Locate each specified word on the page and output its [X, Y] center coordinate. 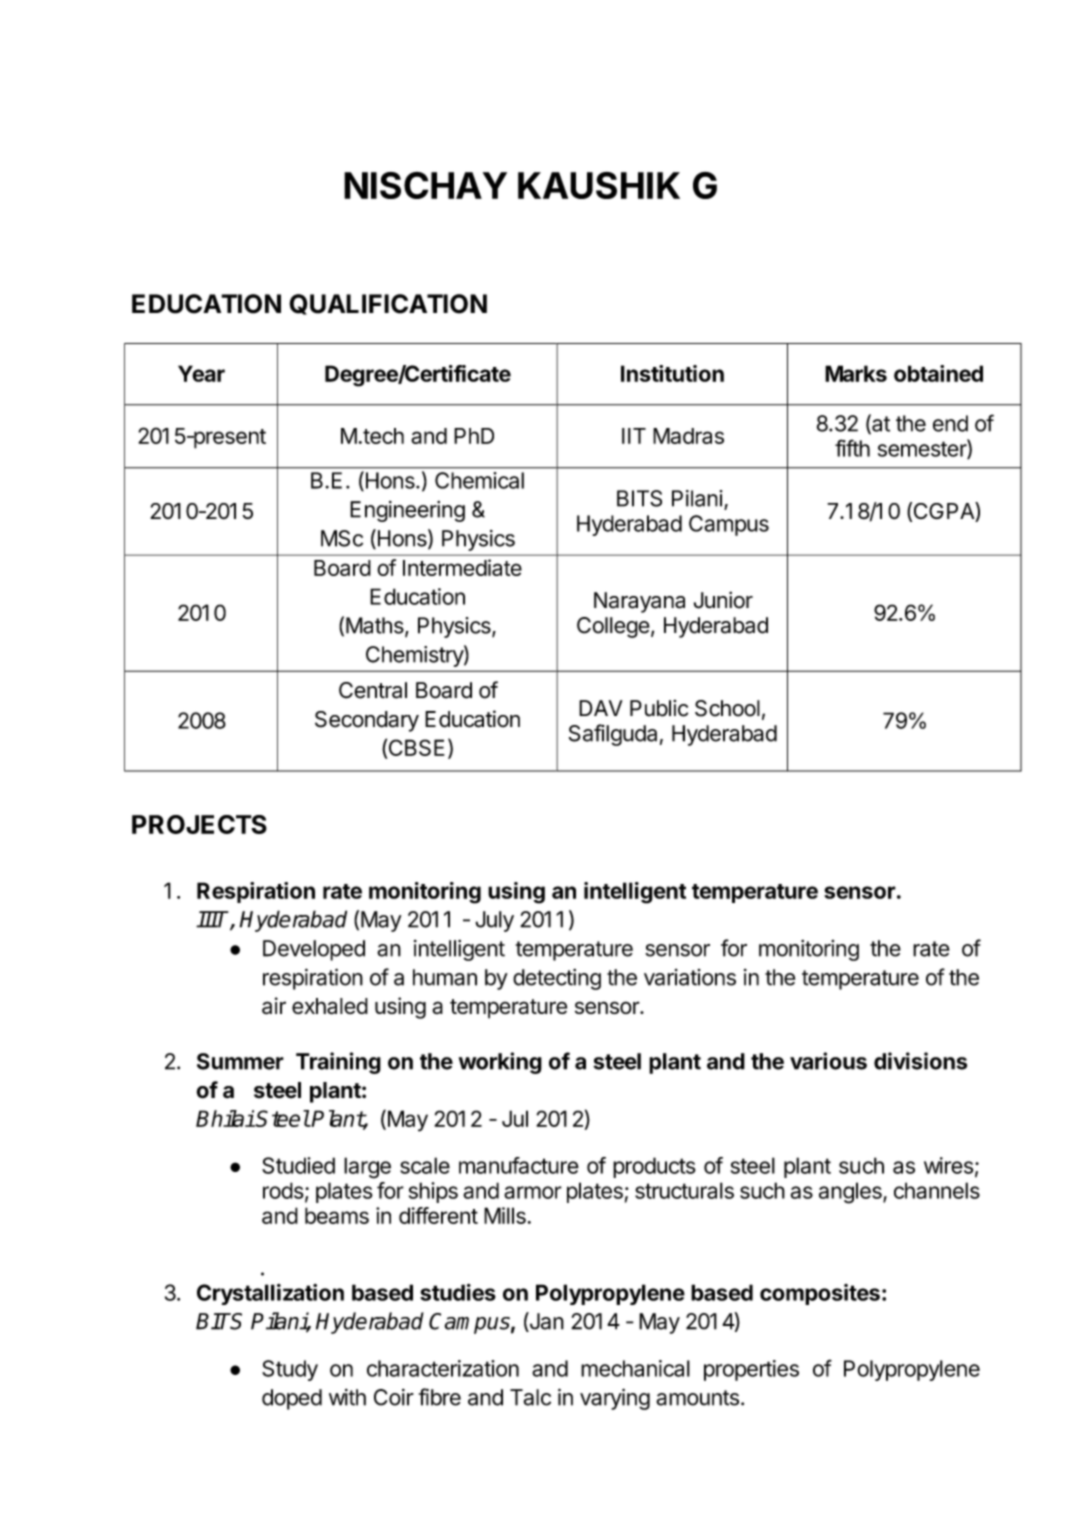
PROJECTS [199, 824]
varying [615, 1399]
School [727, 708]
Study [290, 1370]
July [494, 921]
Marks [856, 373]
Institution [672, 373]
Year [201, 373]
